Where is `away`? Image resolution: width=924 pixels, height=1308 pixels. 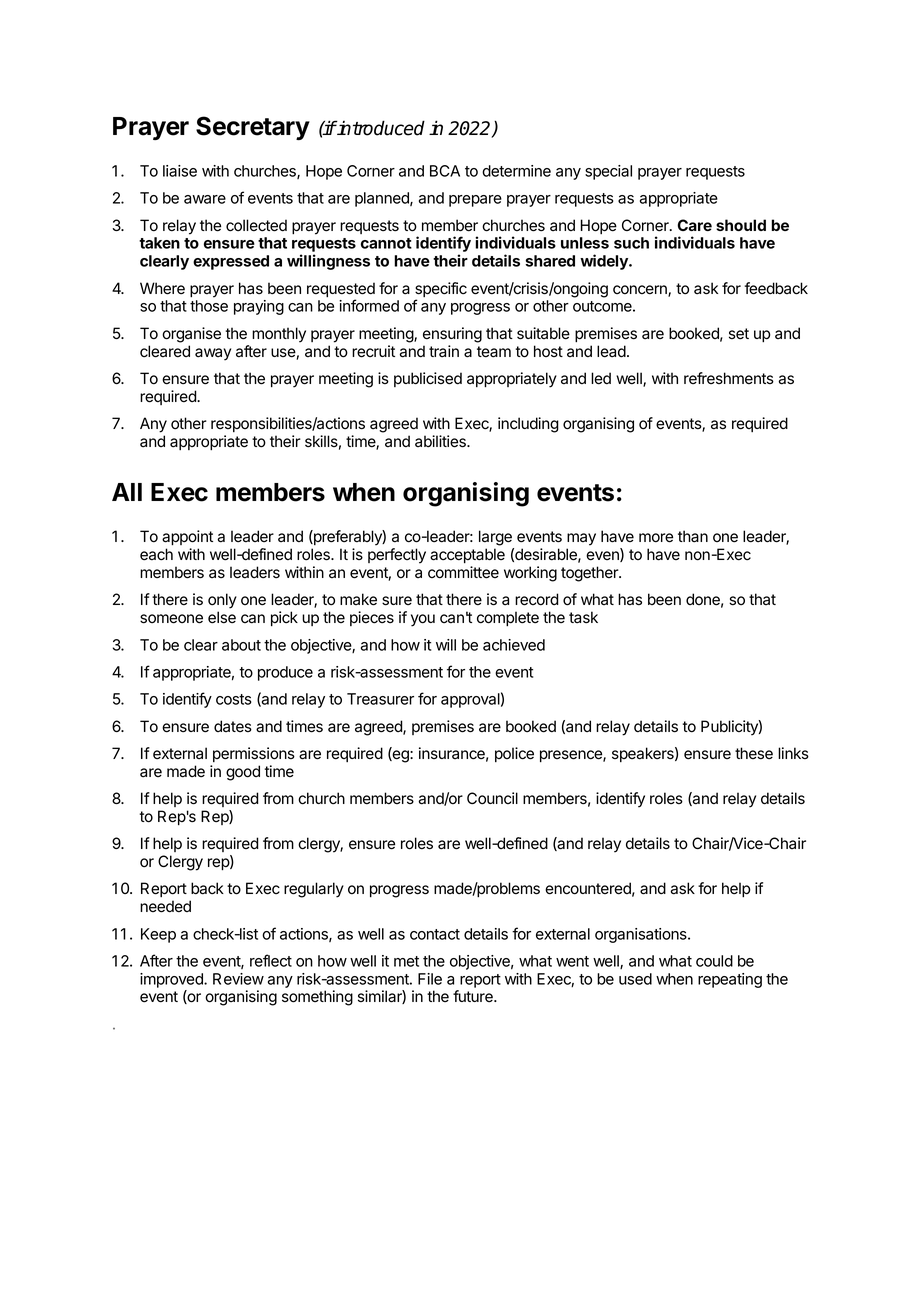
away is located at coordinates (213, 354).
